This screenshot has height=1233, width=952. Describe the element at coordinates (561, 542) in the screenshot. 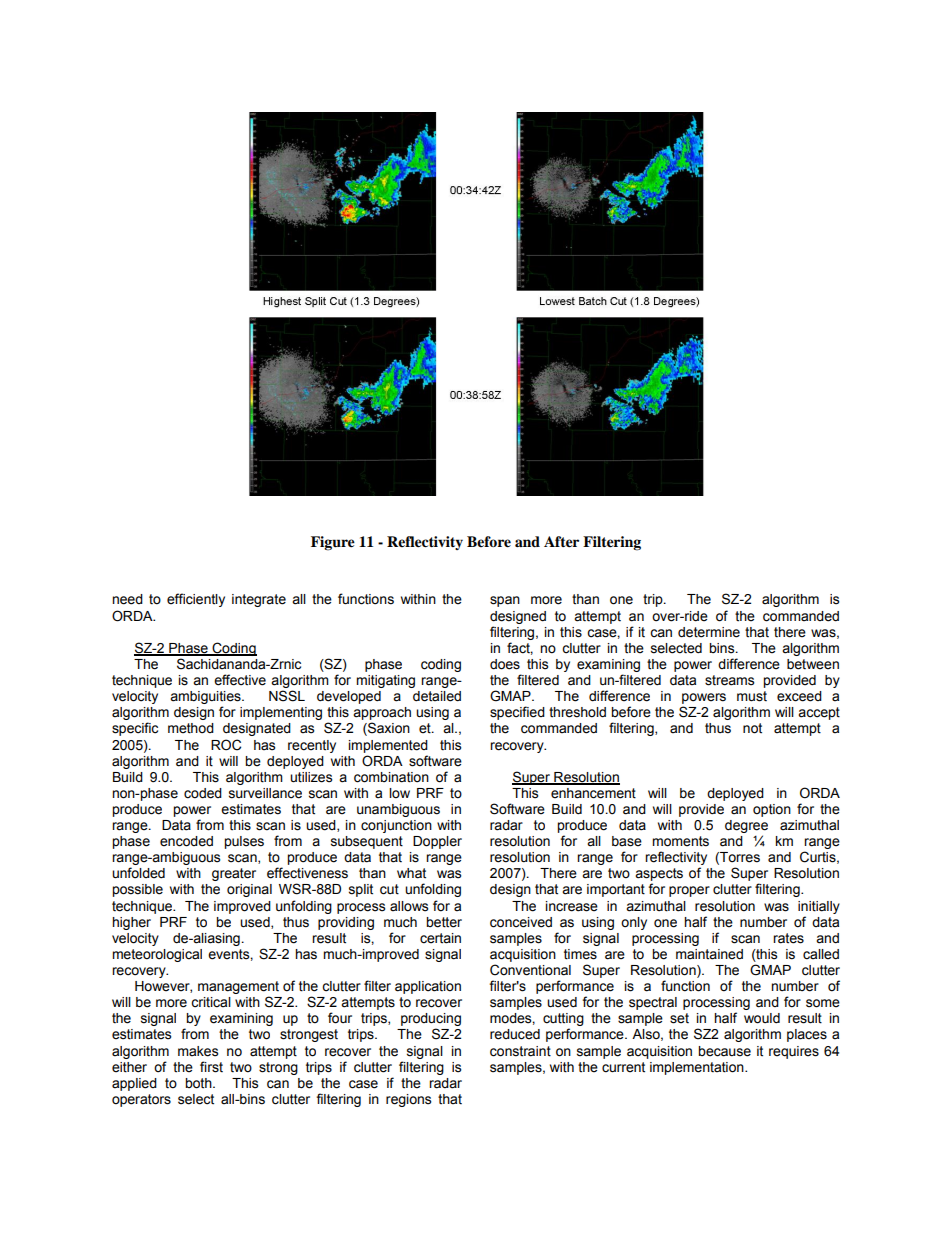

I see `After` at that location.
